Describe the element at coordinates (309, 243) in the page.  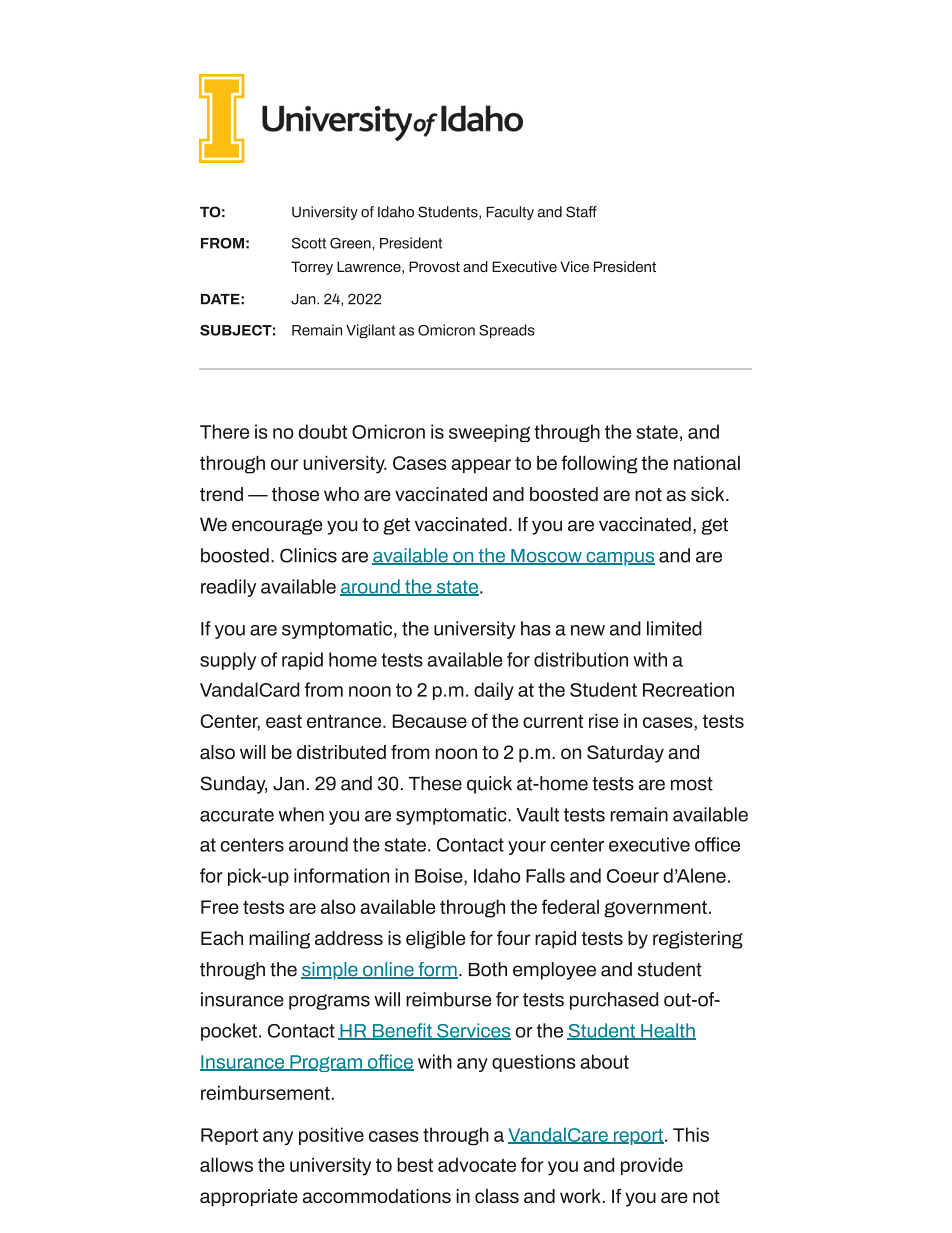
I see `Scott` at that location.
